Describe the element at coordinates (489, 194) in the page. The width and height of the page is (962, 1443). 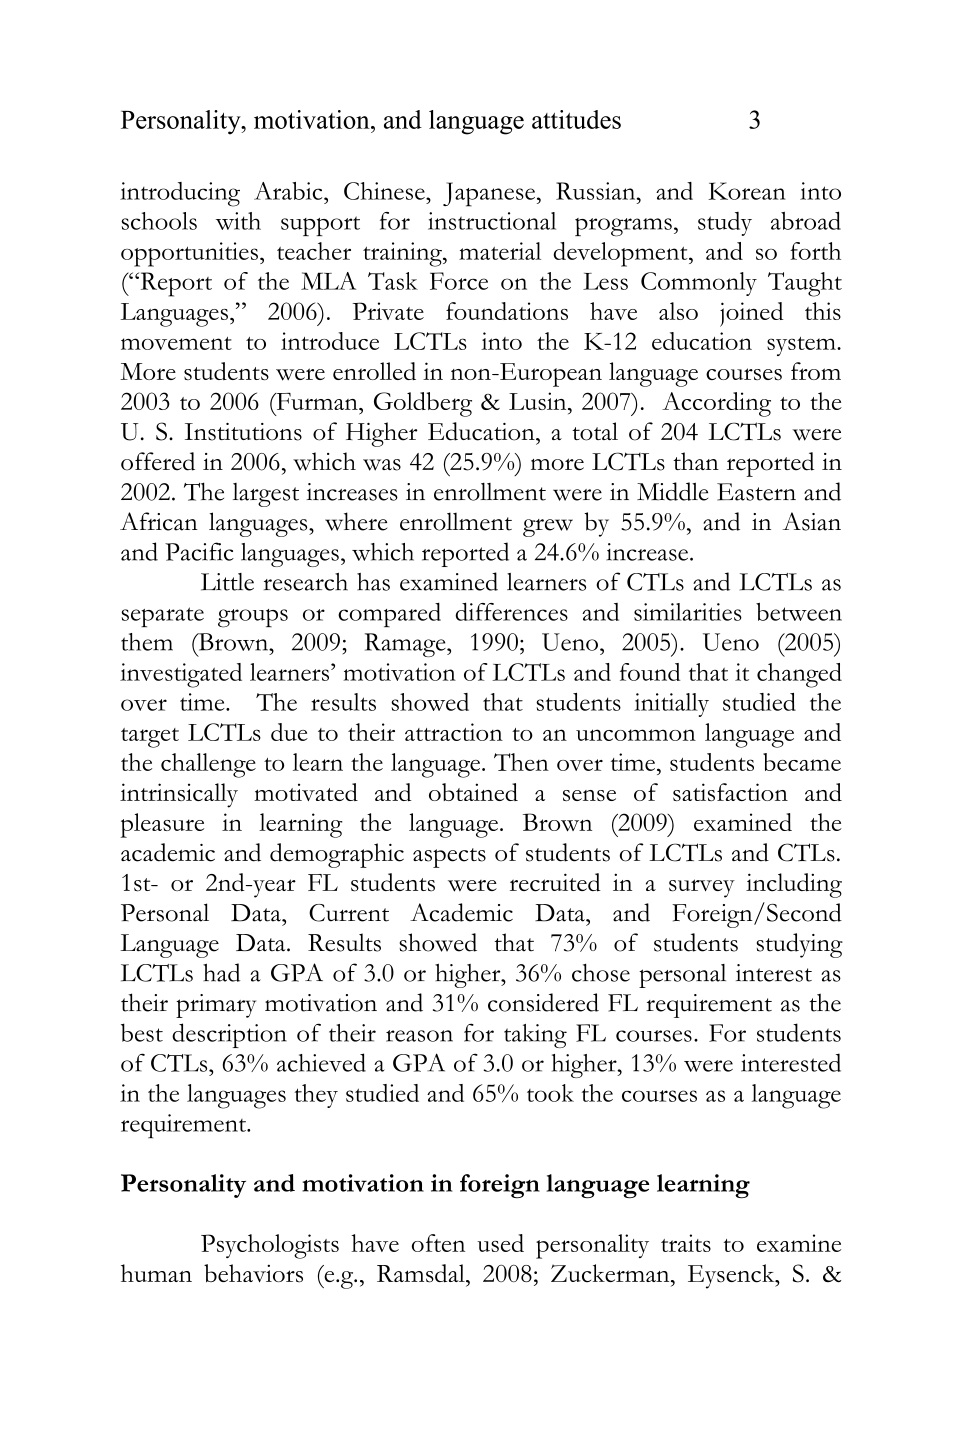
I see `Japanese` at that location.
